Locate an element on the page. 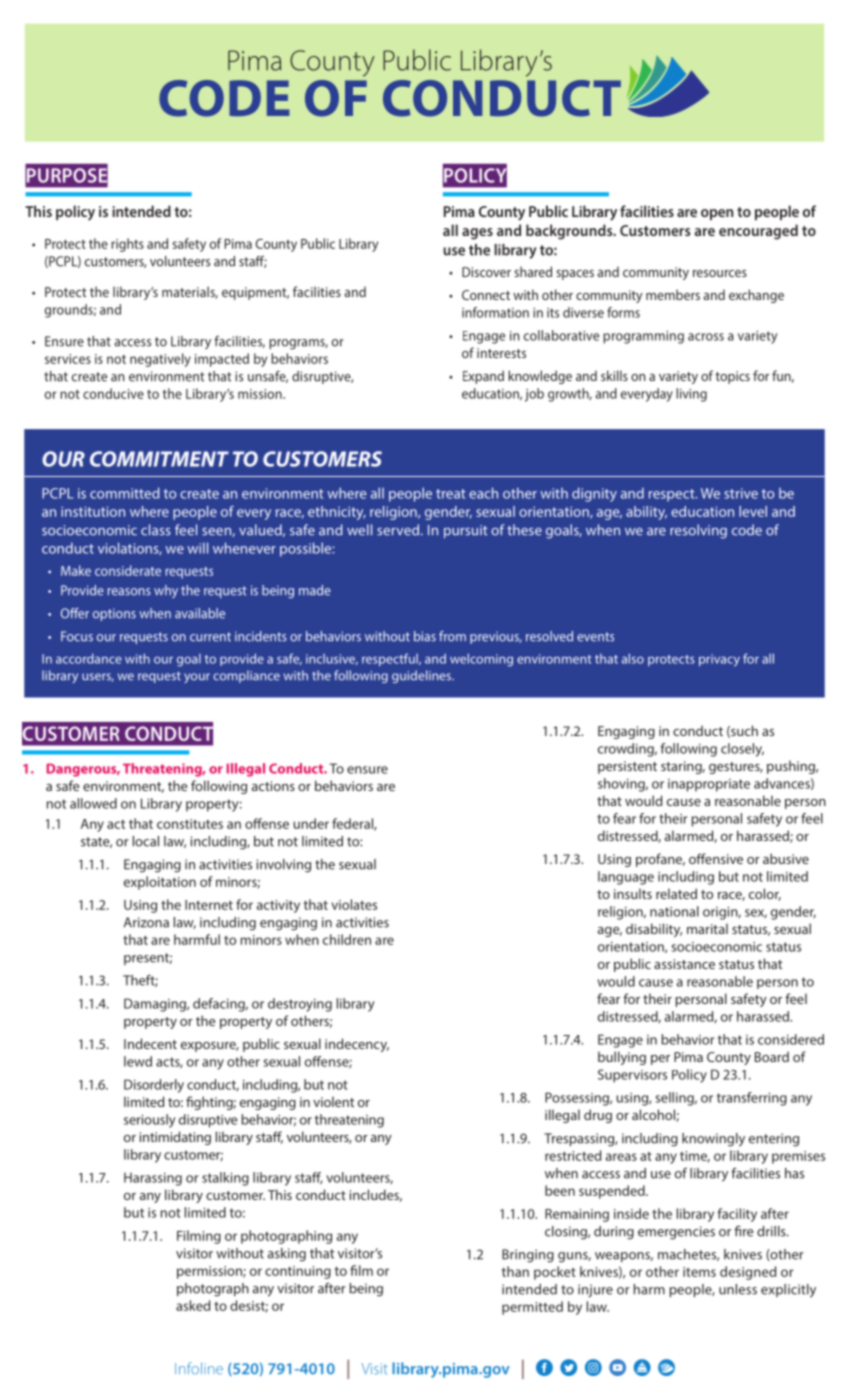  resources is located at coordinates (720, 273).
